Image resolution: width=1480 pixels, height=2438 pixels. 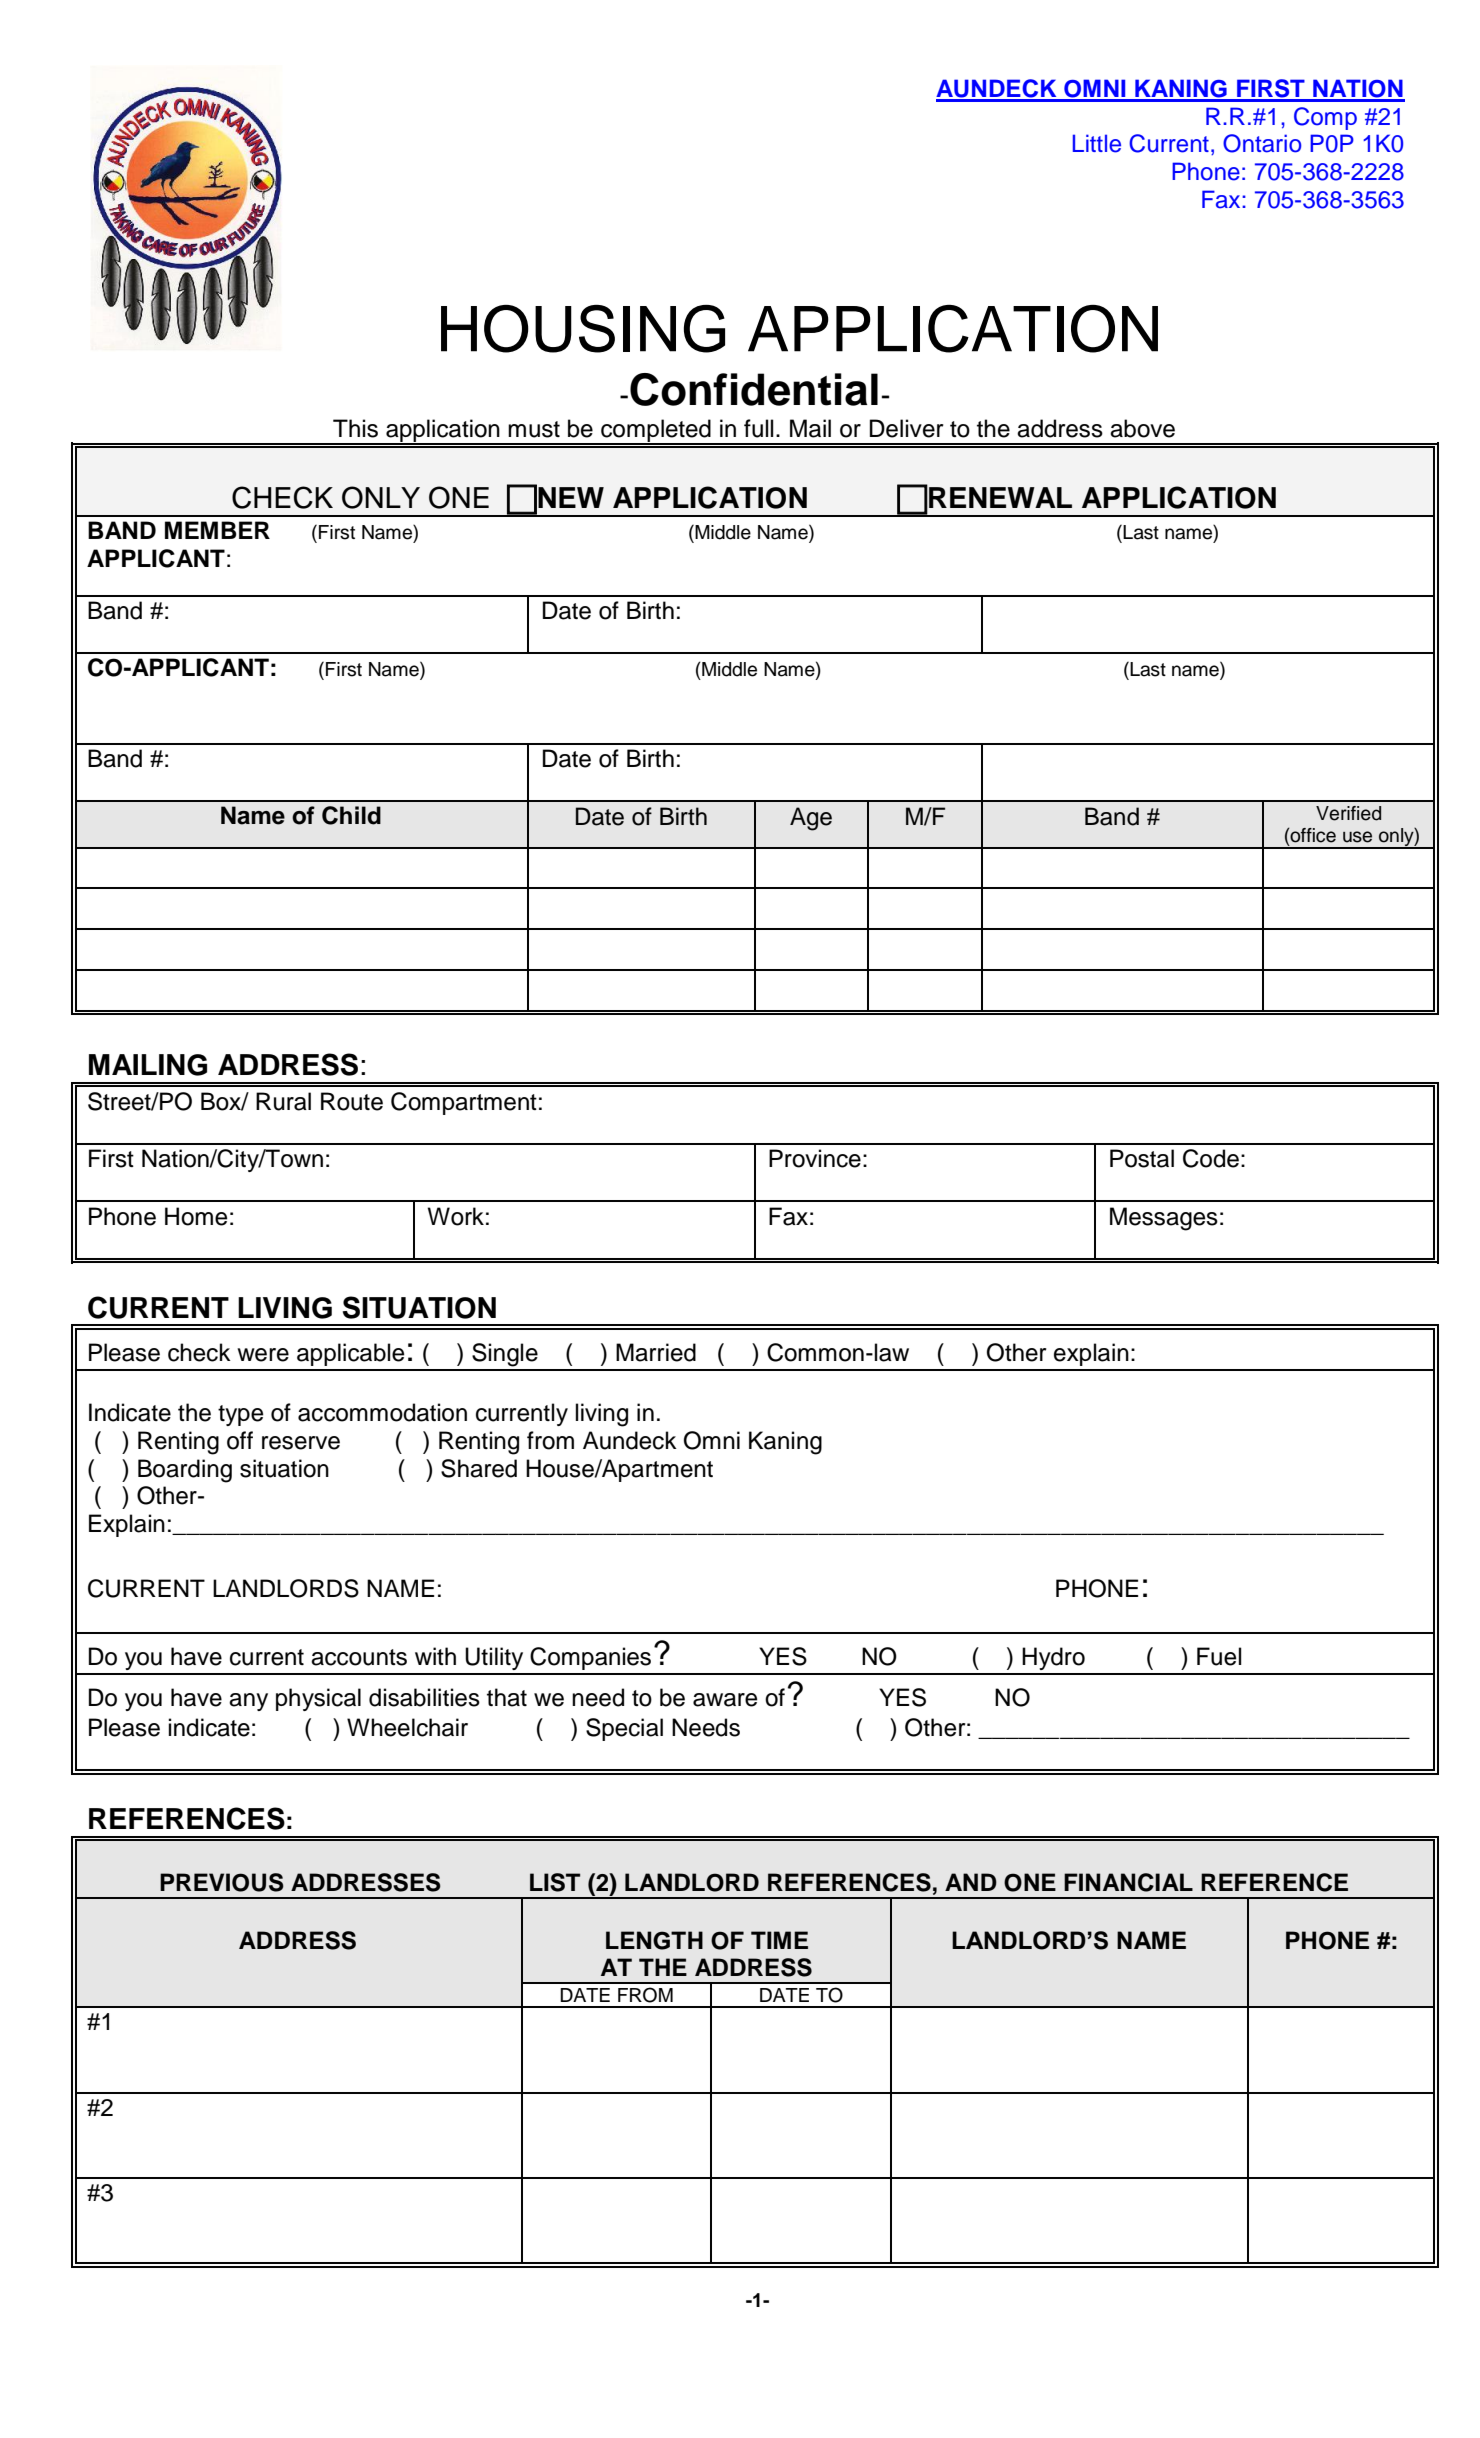 I want to click on Province, so click(x=815, y=1158).
